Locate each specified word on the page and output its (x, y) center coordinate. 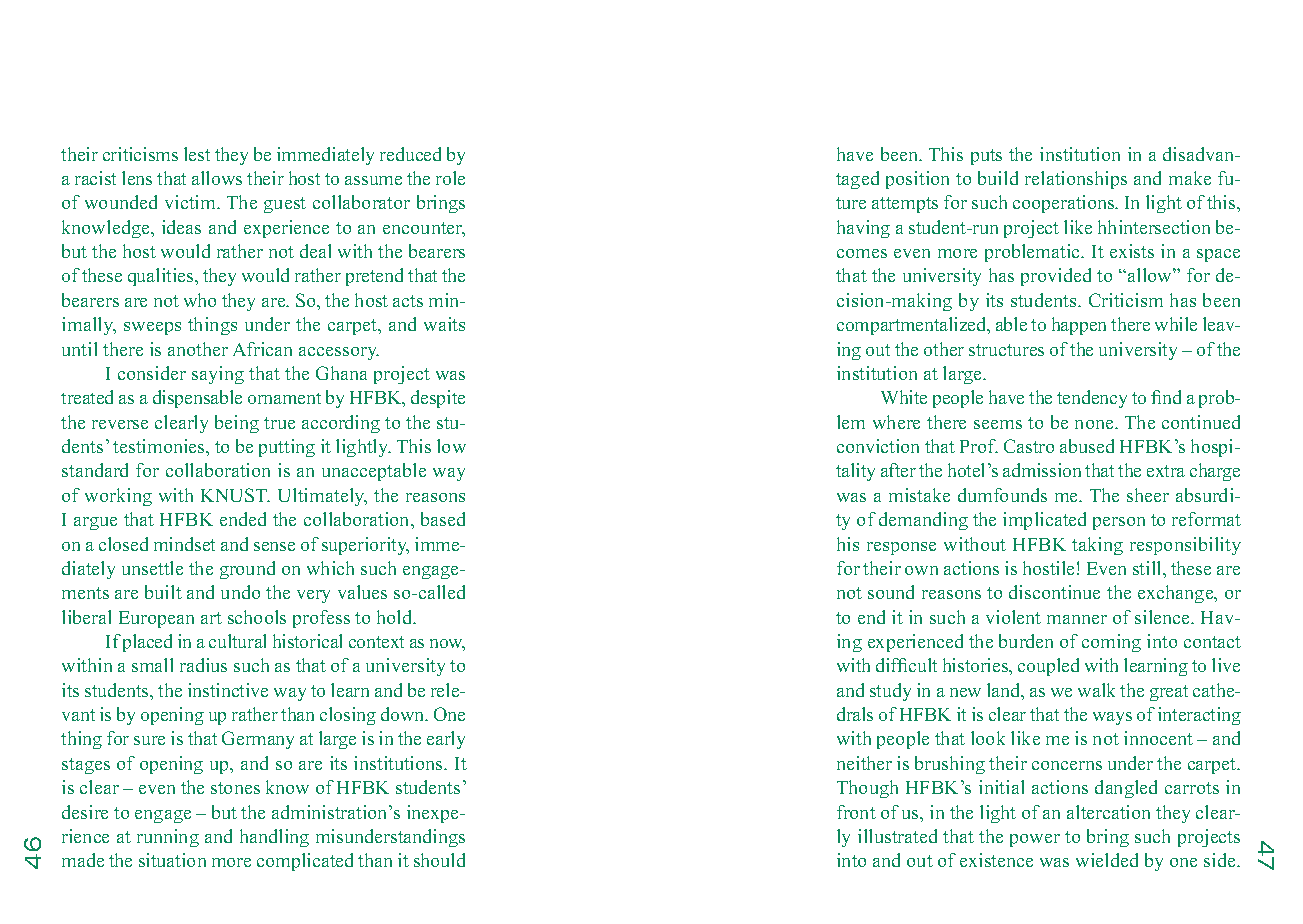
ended (243, 519)
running (168, 838)
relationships (1076, 180)
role (450, 178)
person (1119, 523)
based (443, 519)
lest (197, 154)
